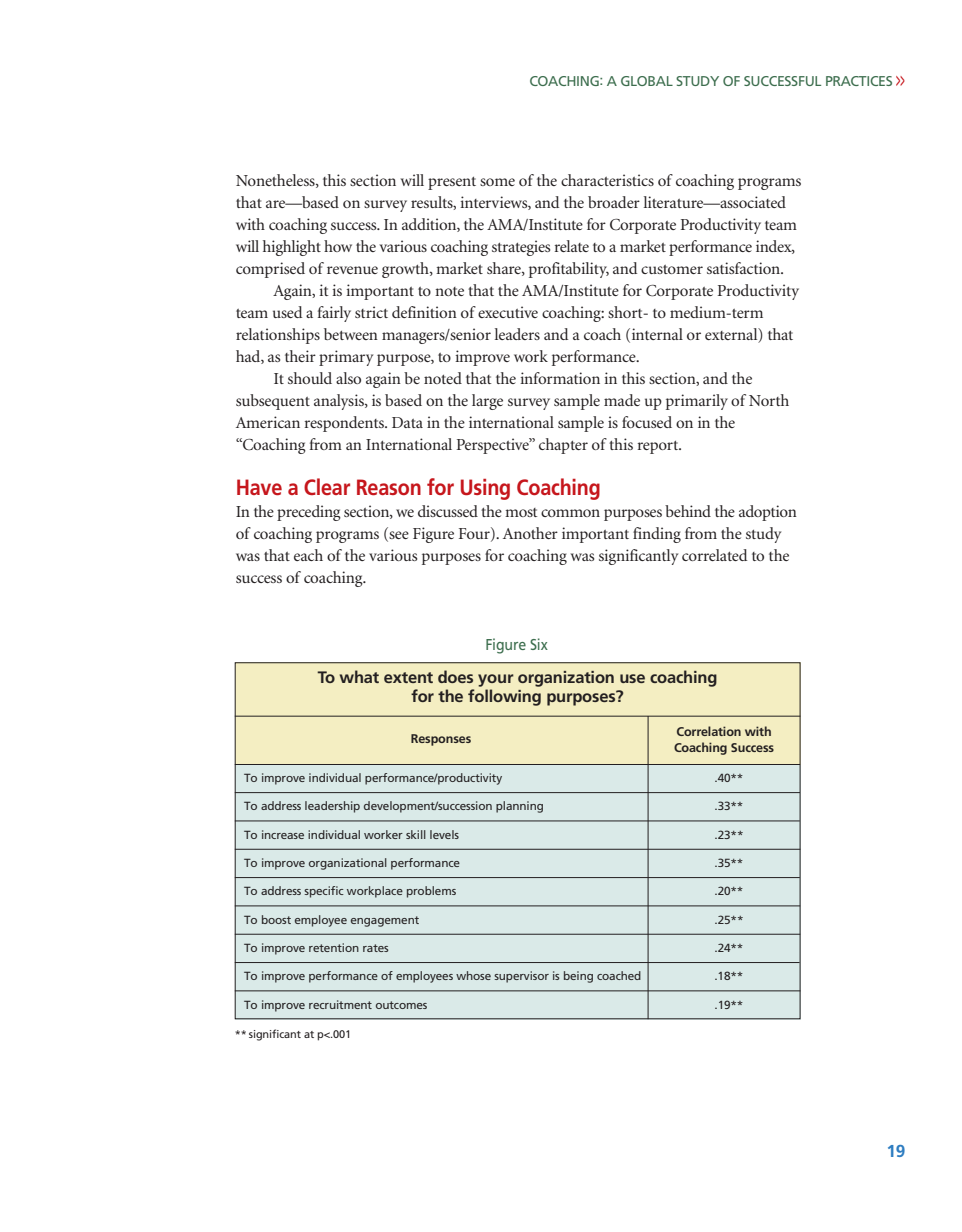  I want to click on recruitment, so click(340, 1004).
